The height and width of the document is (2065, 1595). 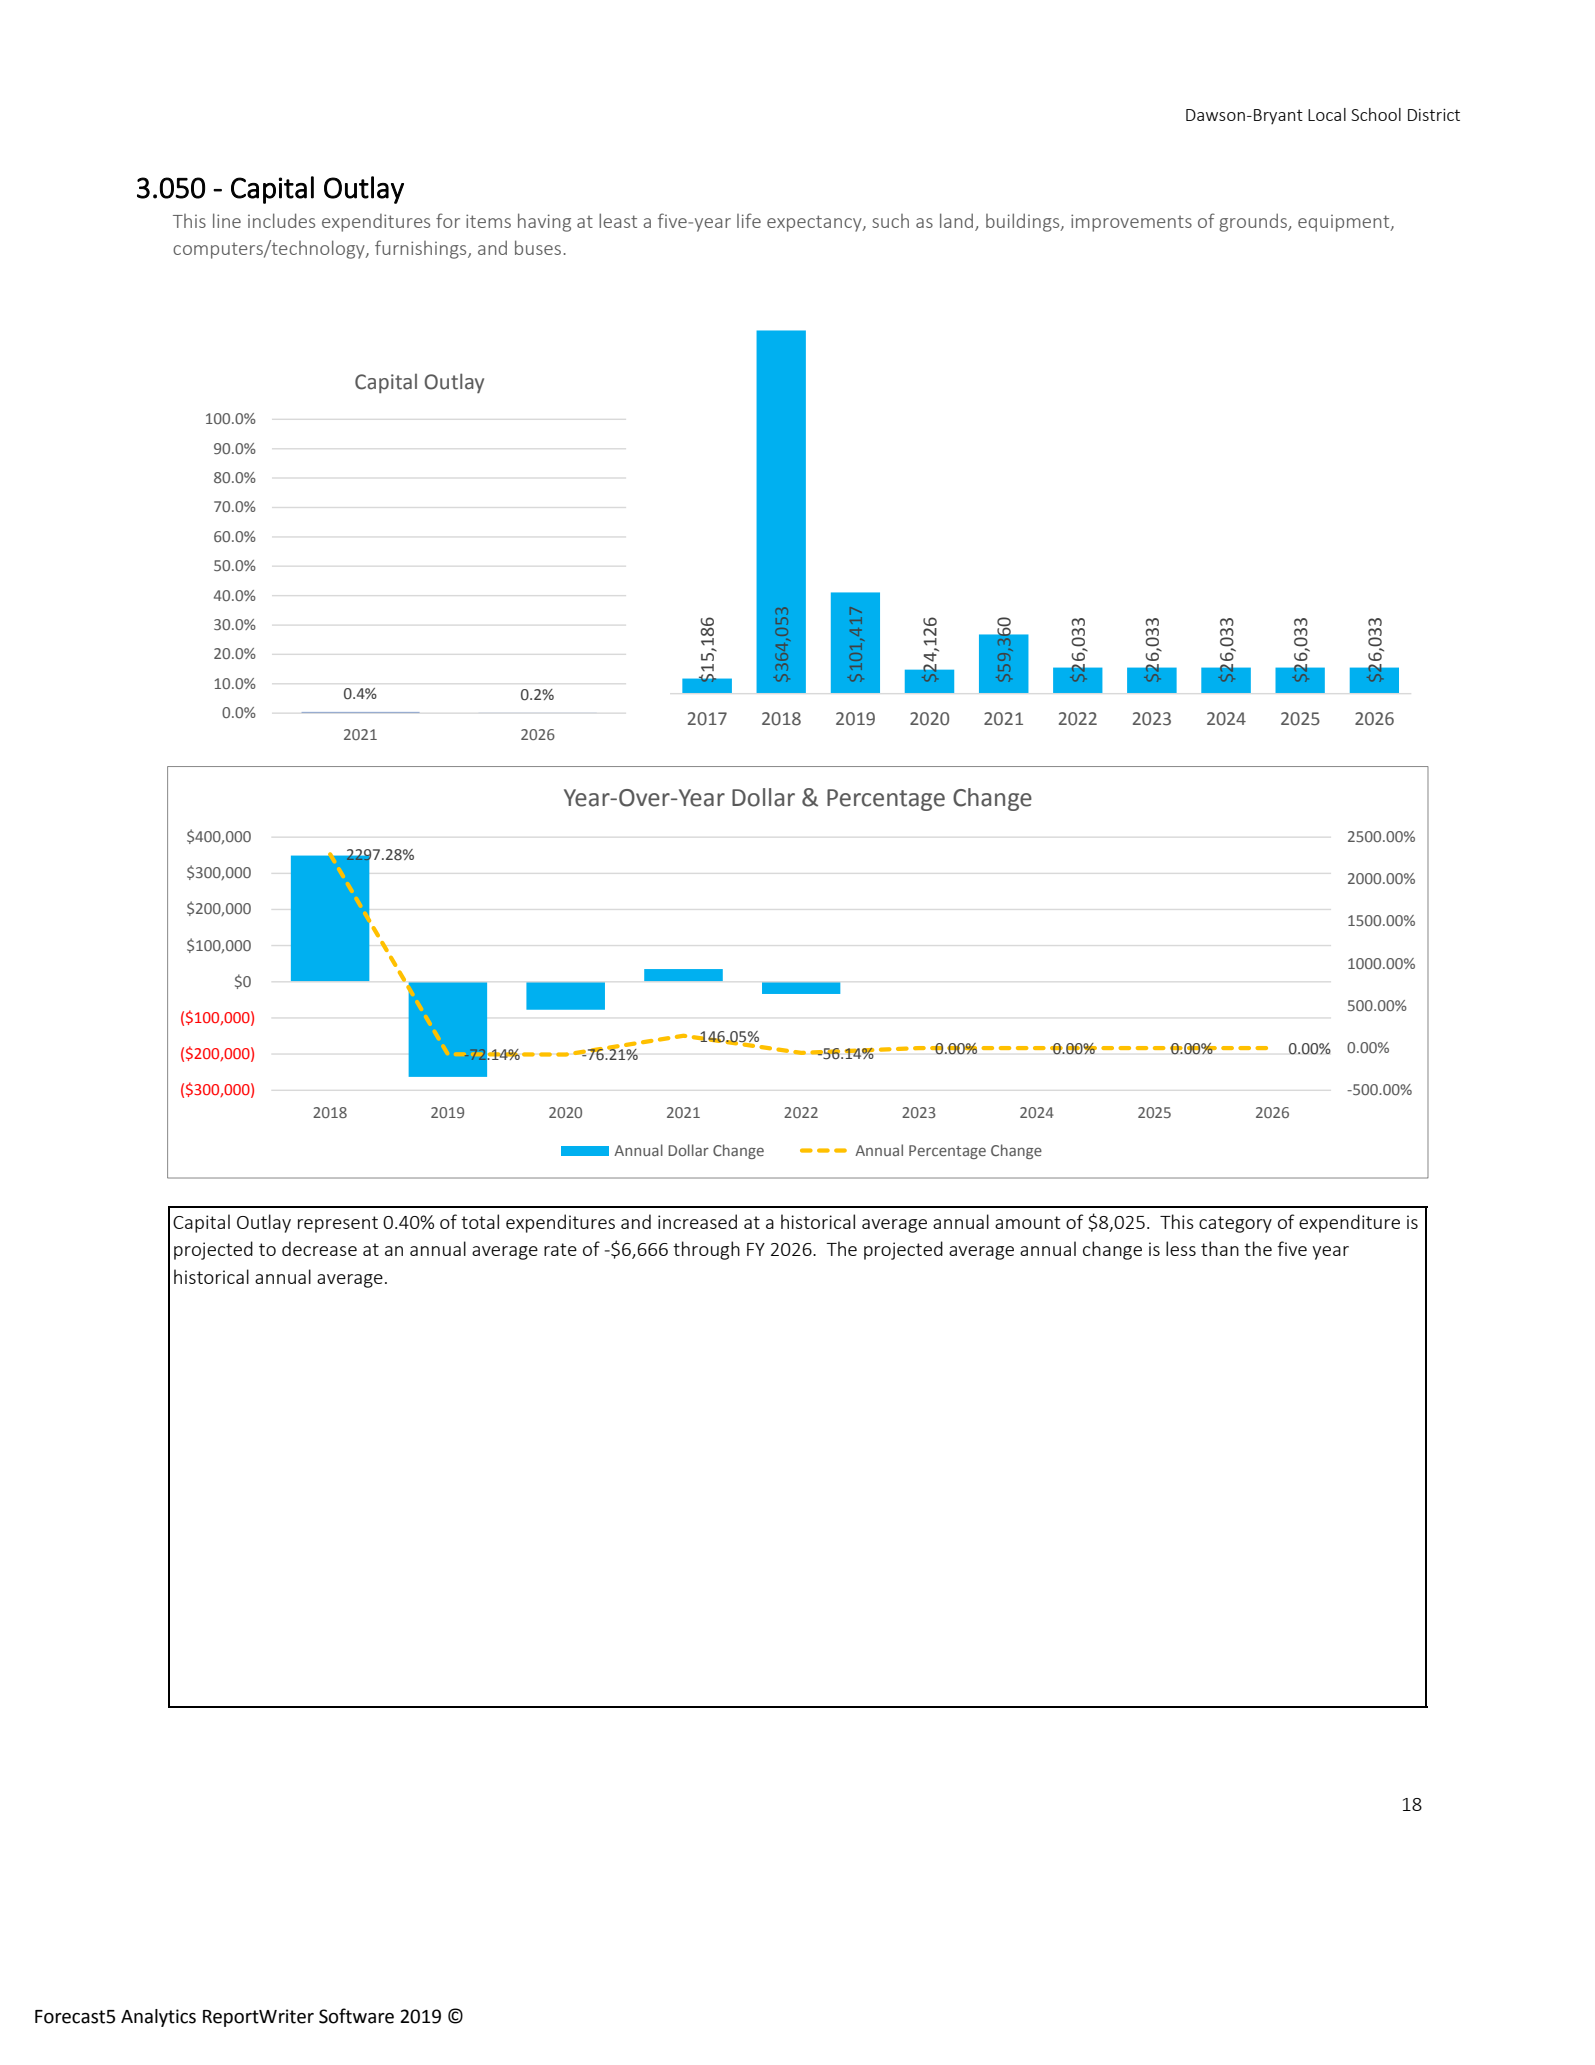 I want to click on Software, so click(x=356, y=2016).
